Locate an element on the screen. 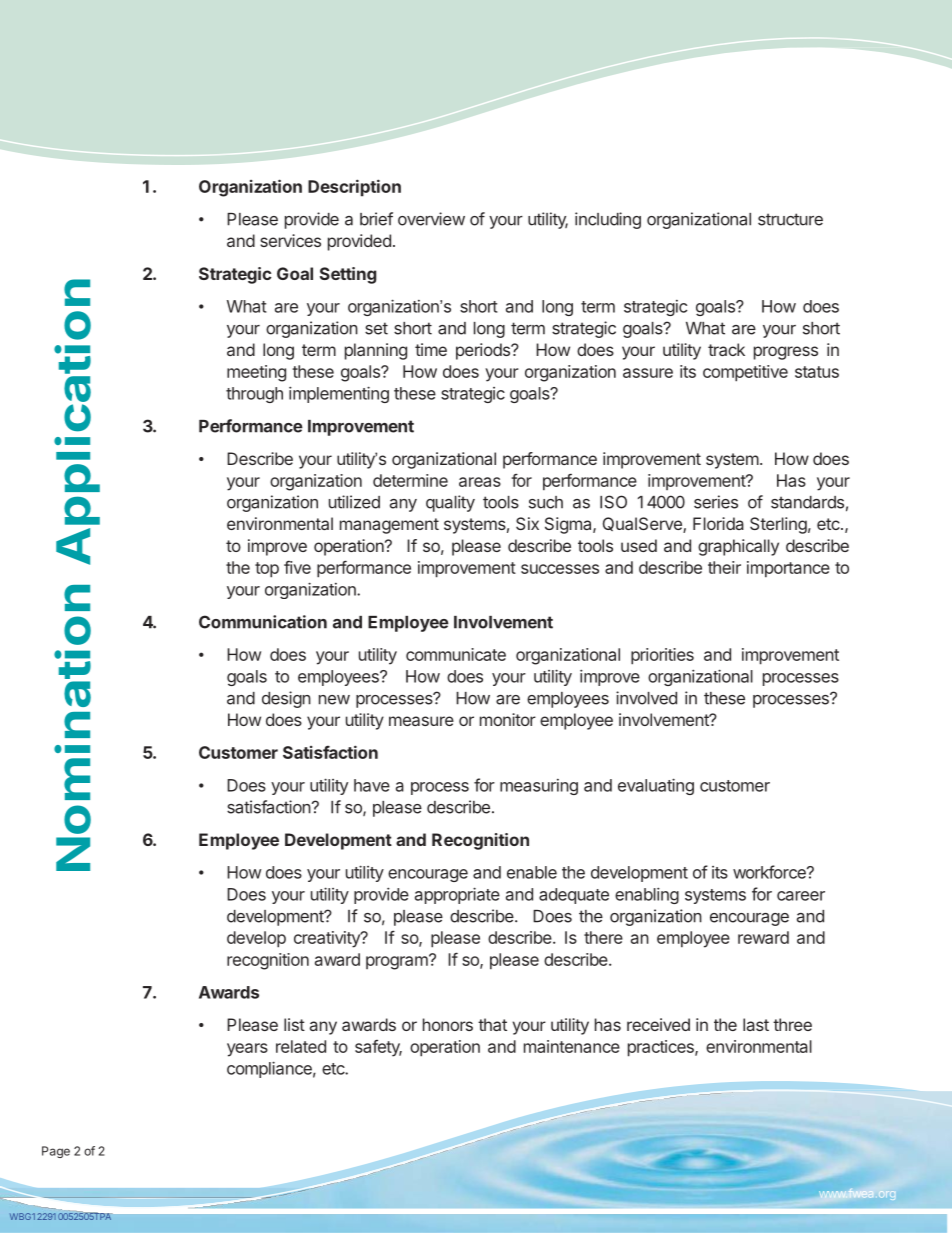 This screenshot has width=952, height=1233. creativity is located at coordinates (328, 939).
